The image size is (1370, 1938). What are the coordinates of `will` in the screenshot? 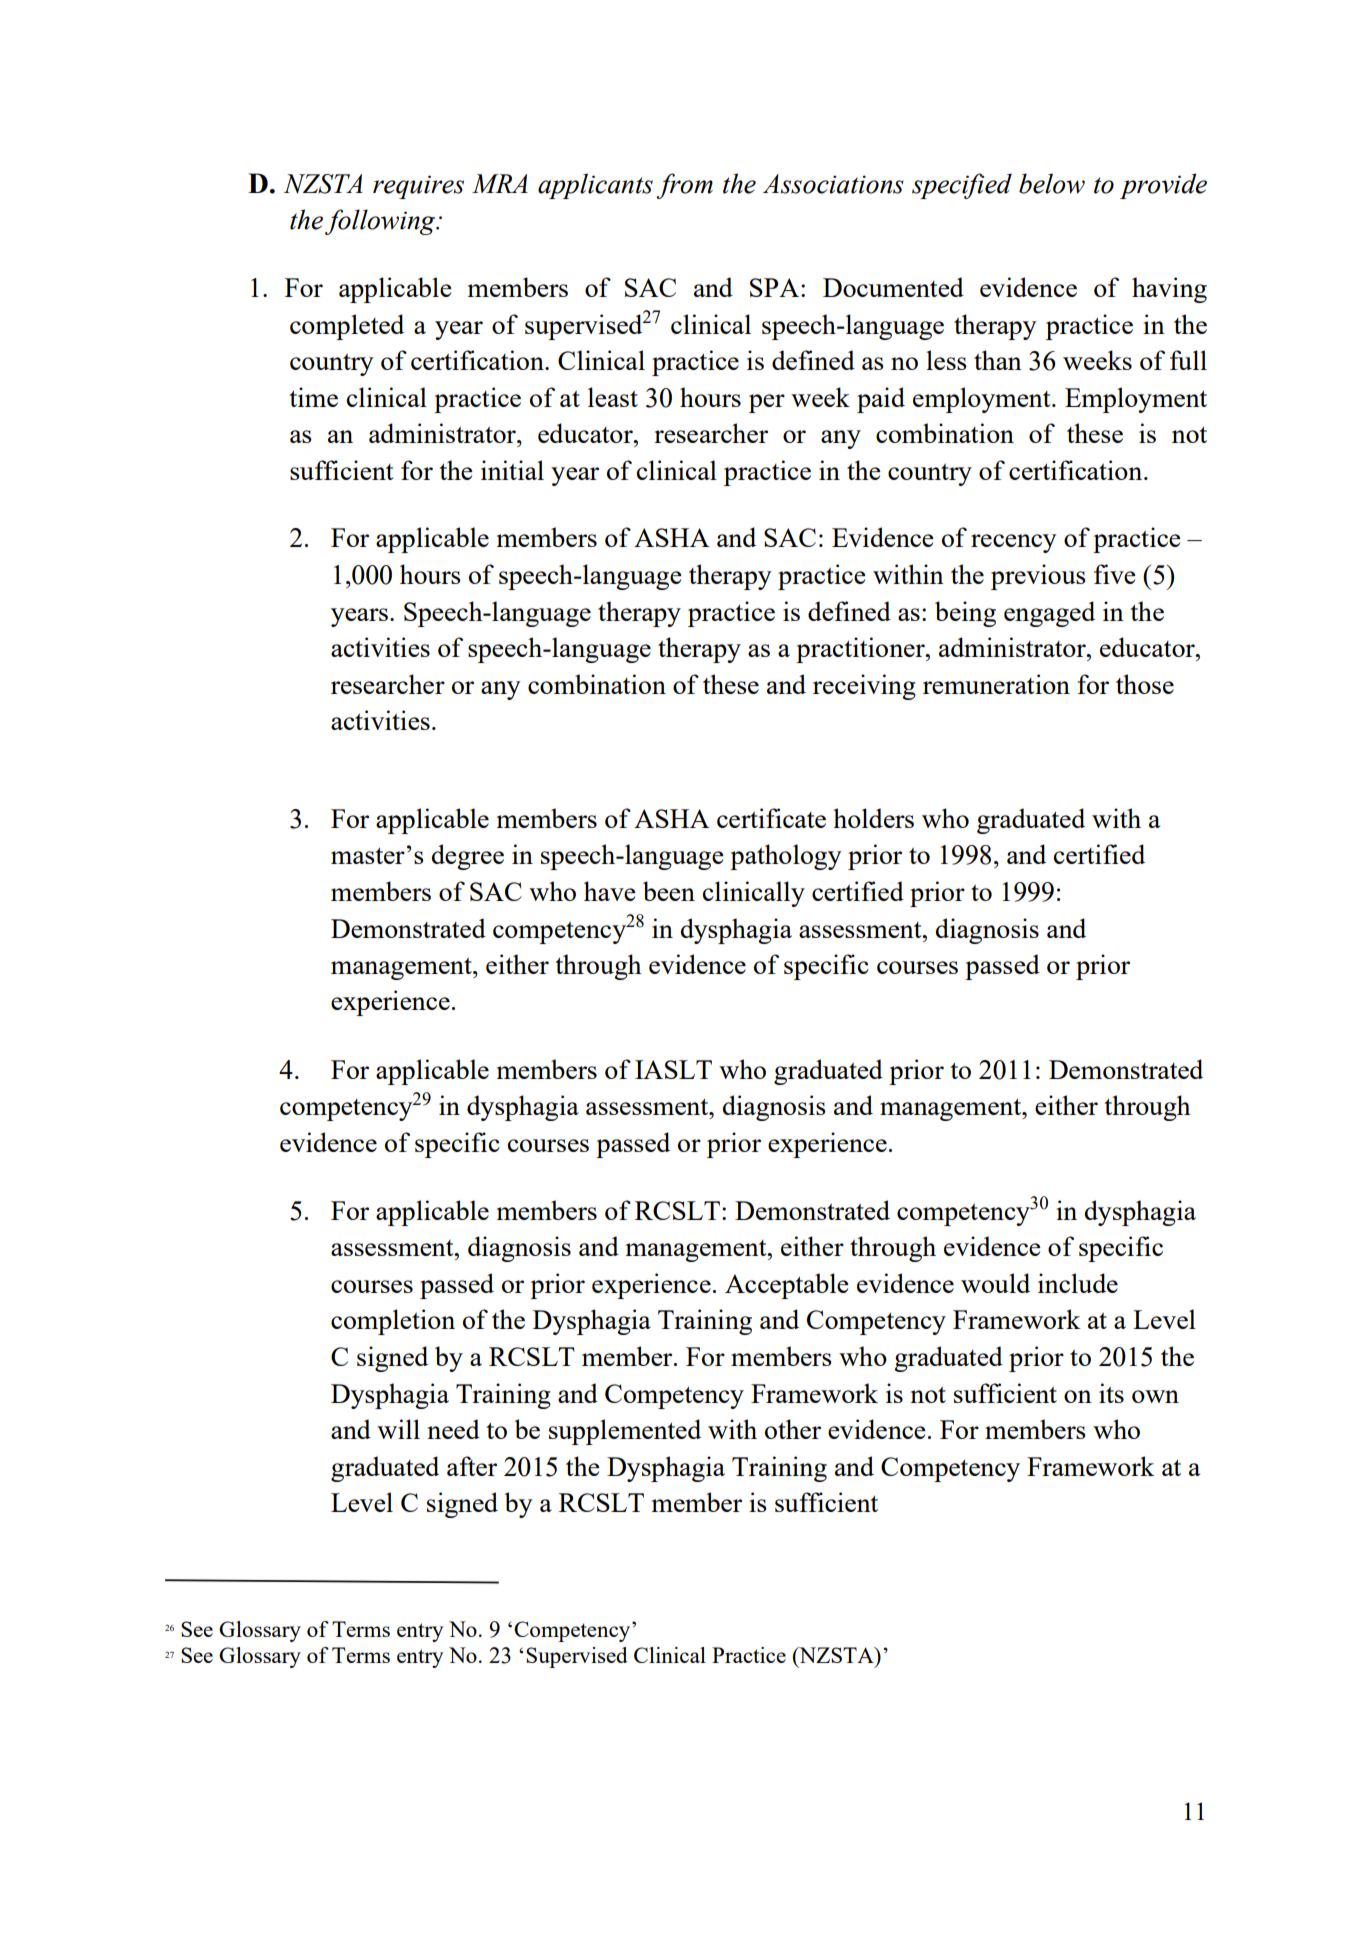 It's located at (398, 1429).
